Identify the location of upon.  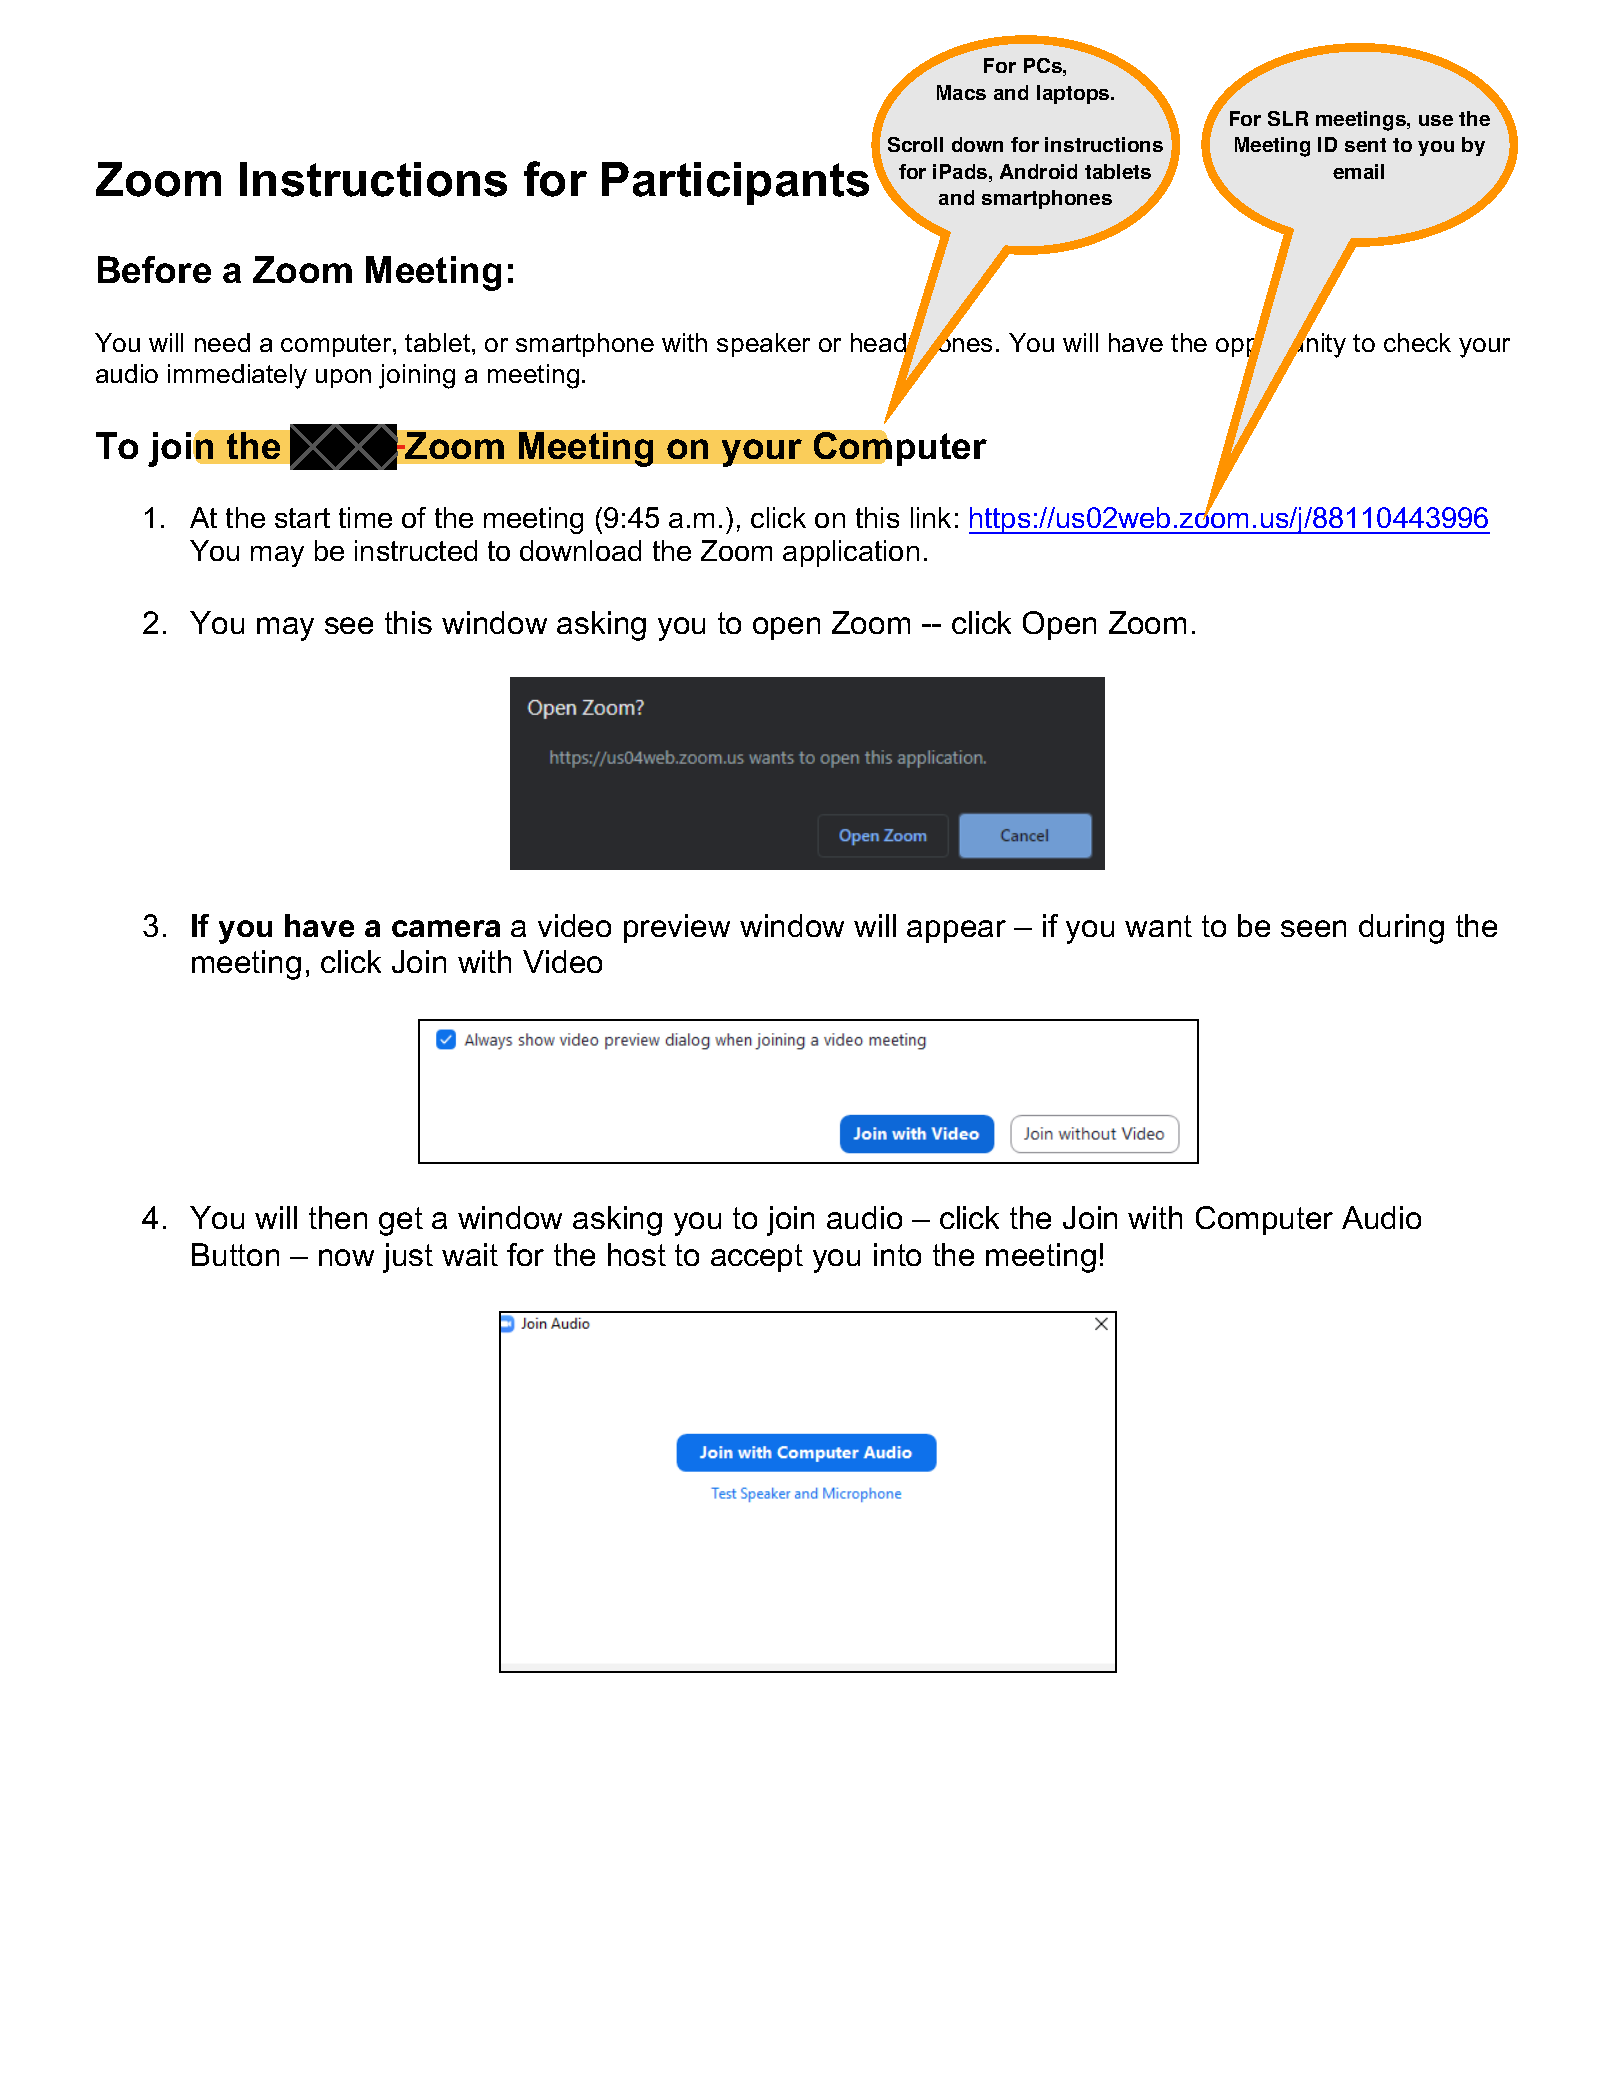
(343, 378).
